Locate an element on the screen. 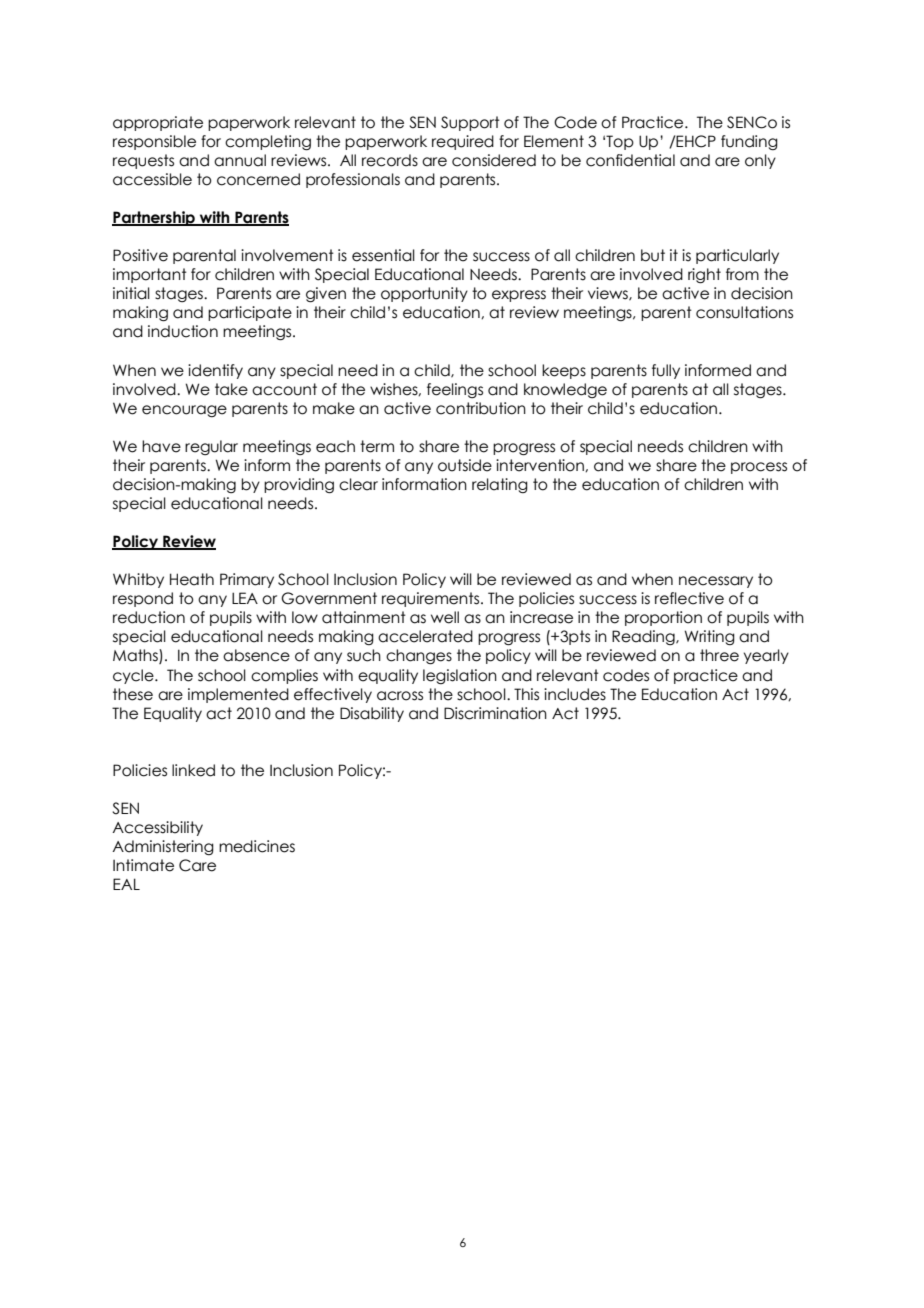 This screenshot has height=1308, width=924. required is located at coordinates (463, 142).
